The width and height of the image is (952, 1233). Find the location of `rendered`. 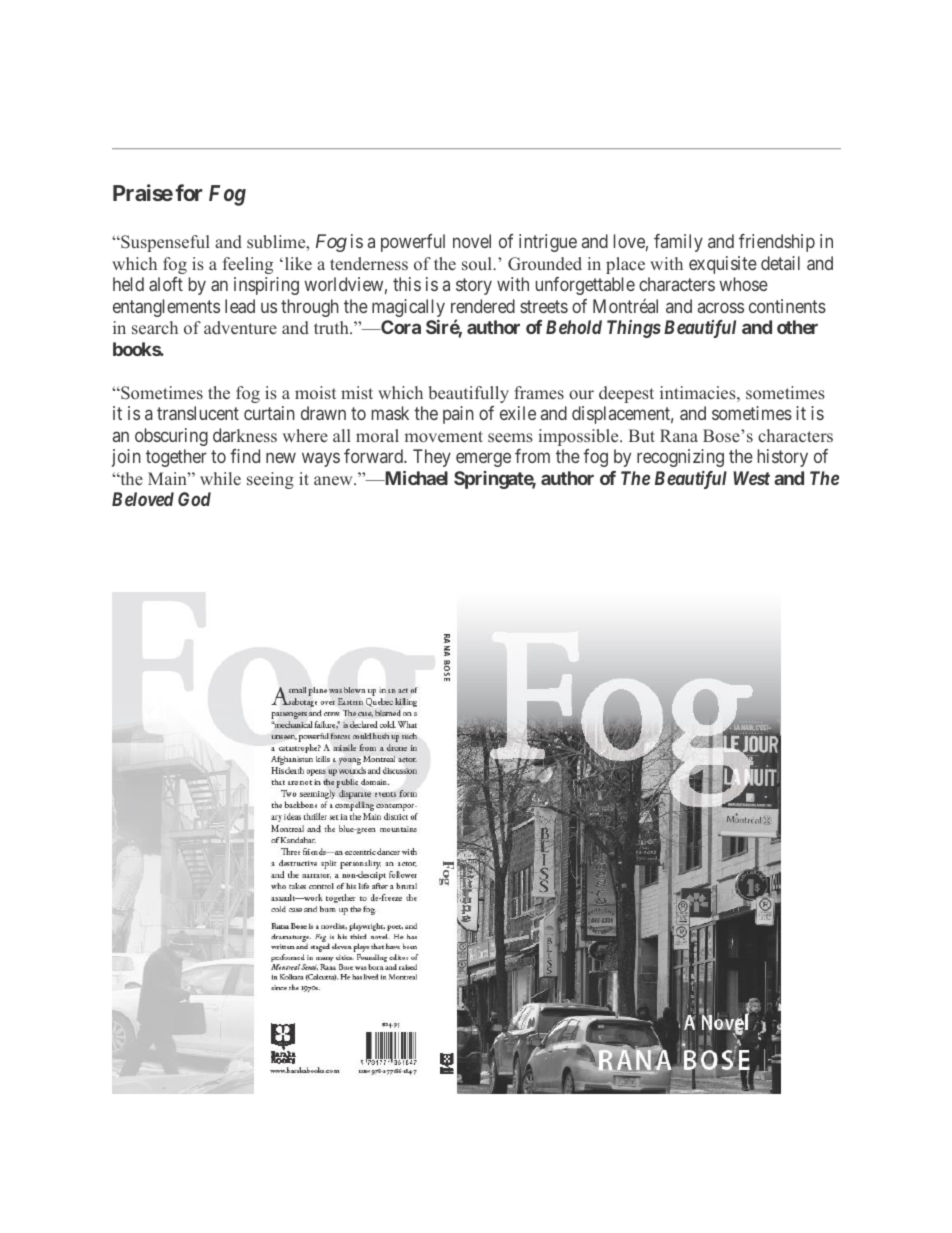

rendered is located at coordinates (483, 306).
